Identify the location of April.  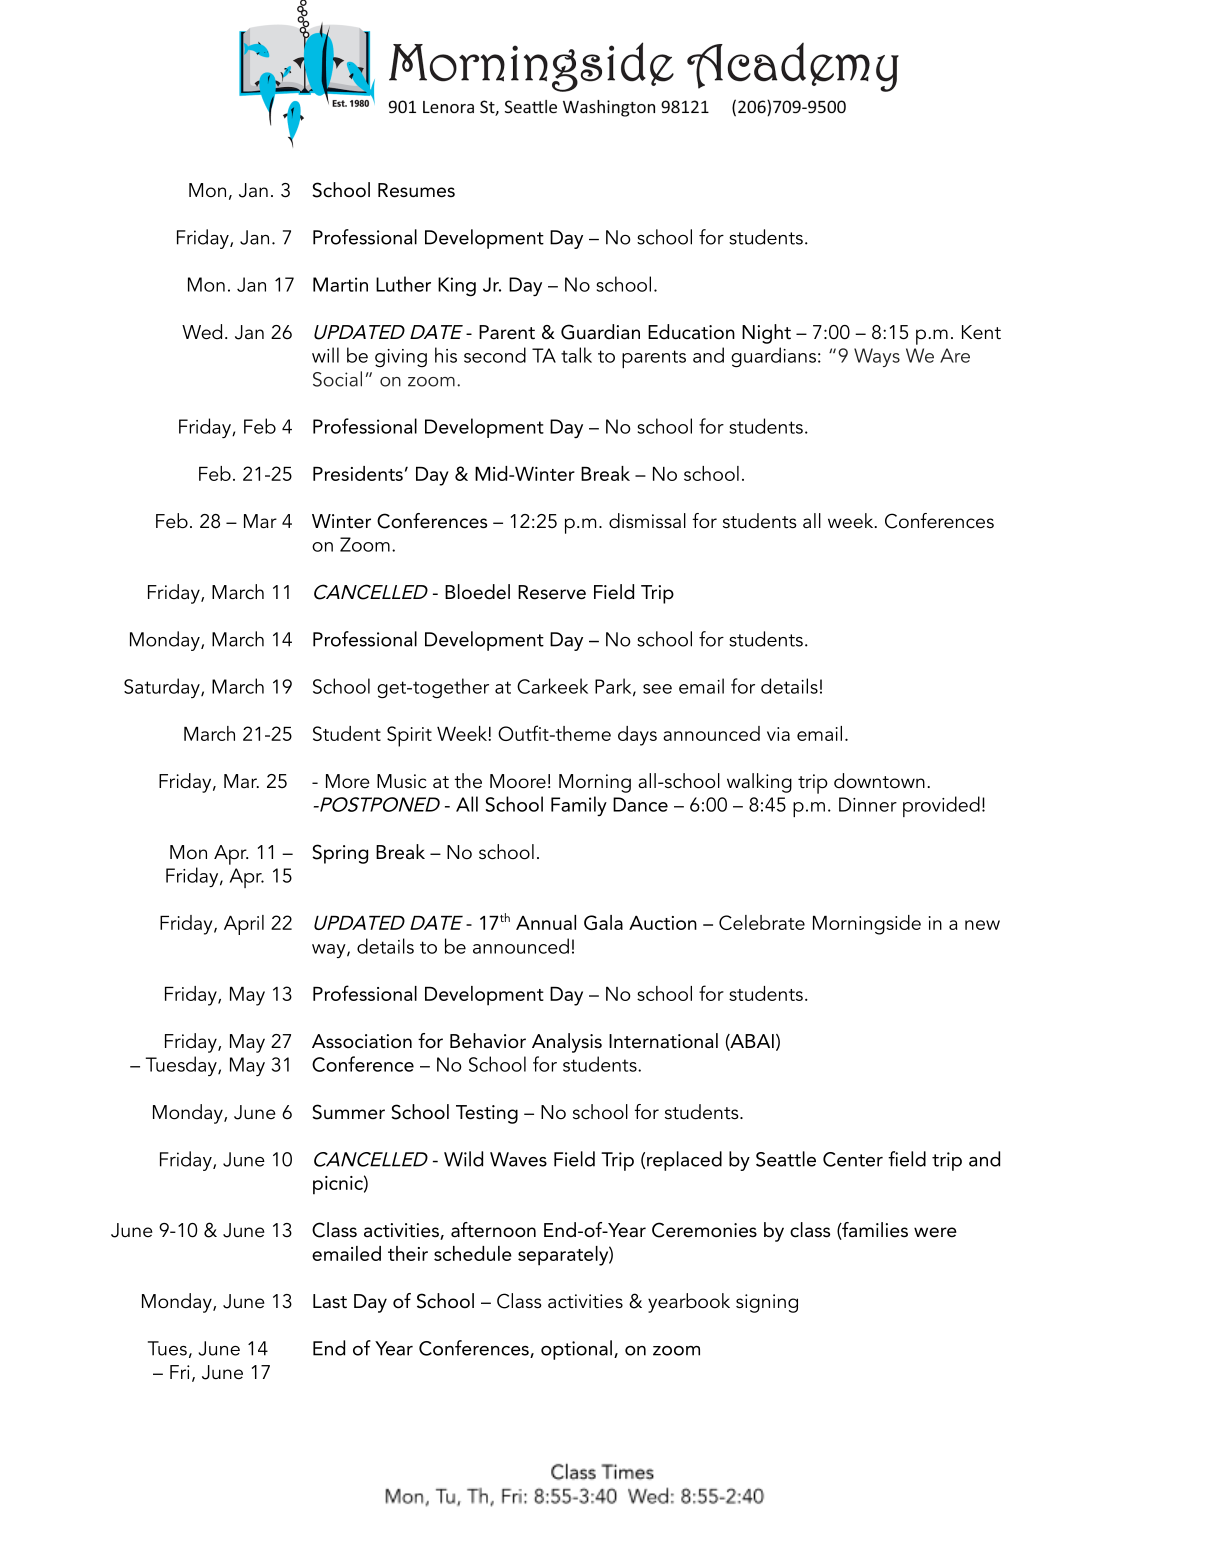
(244, 925).
